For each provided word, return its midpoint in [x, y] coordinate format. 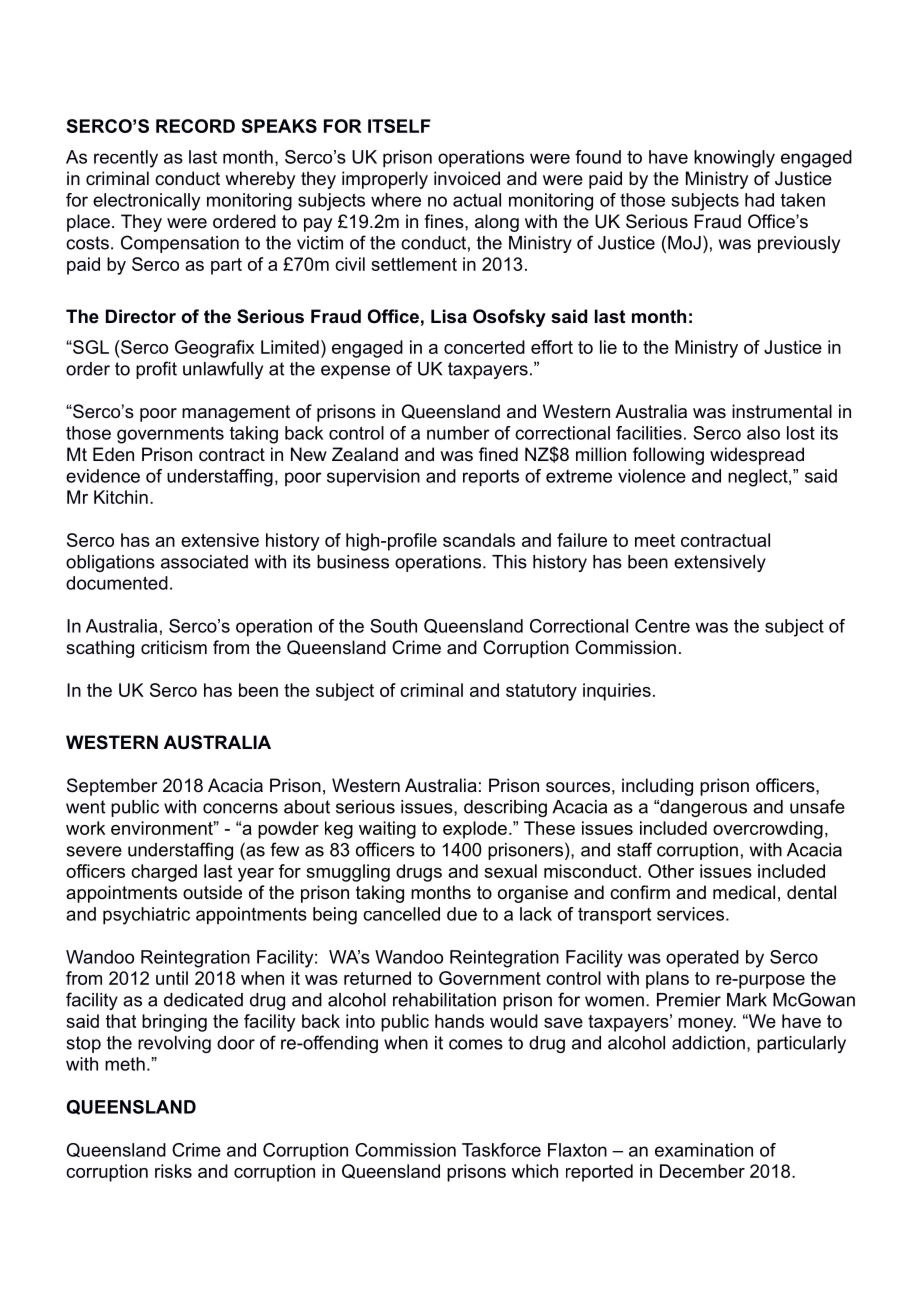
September [112, 787]
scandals [479, 540]
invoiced [467, 178]
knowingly [734, 159]
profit [156, 370]
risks [173, 1171]
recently [126, 159]
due [462, 914]
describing [505, 808]
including [657, 787]
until [172, 978]
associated [204, 562]
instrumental [782, 411]
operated [702, 959]
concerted [484, 347]
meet [655, 540]
